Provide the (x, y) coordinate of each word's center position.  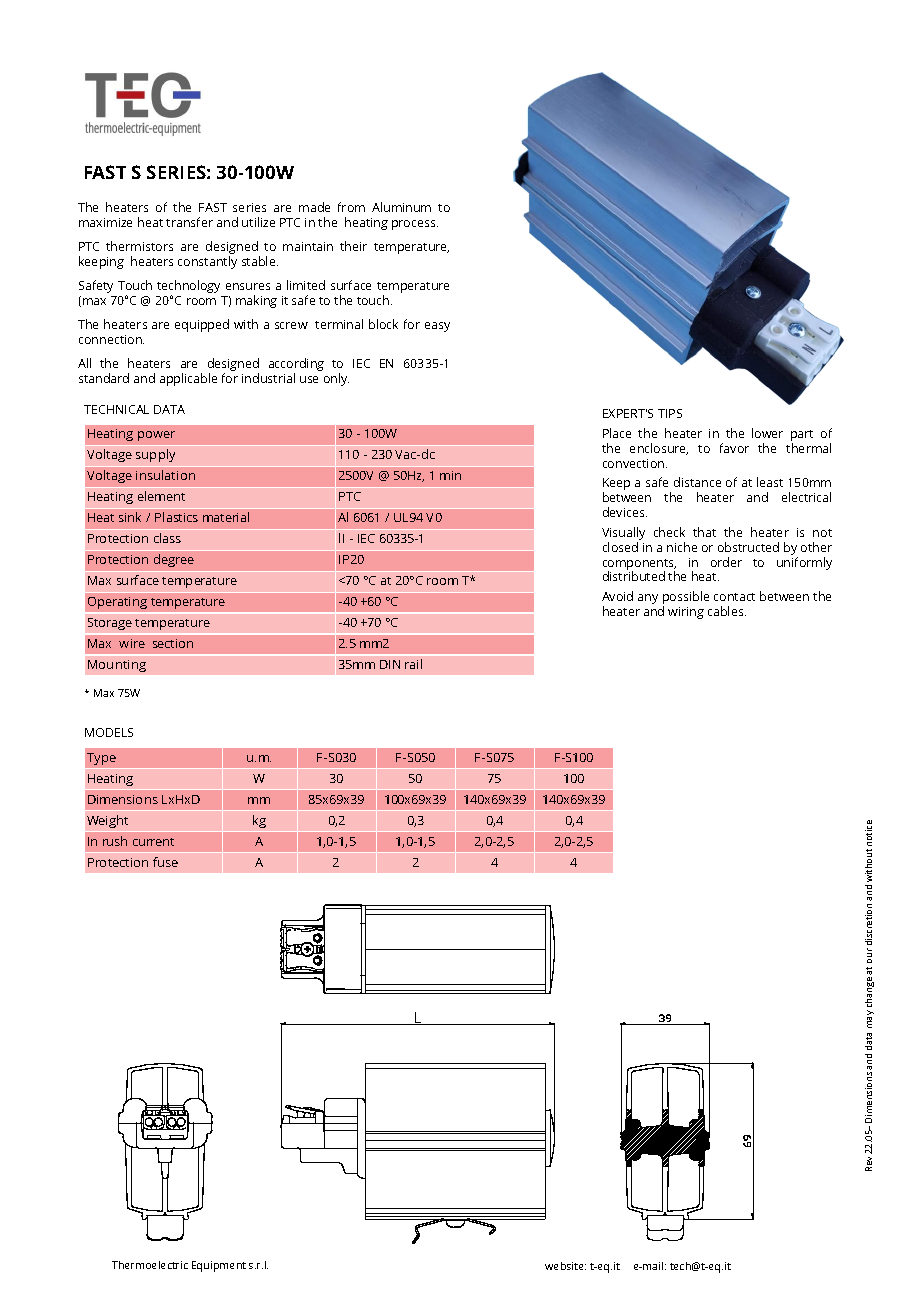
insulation (165, 475)
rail (413, 664)
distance (697, 482)
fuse (165, 862)
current (153, 842)
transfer (189, 222)
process (415, 225)
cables (727, 611)
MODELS (109, 732)
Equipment (219, 1266)
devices (625, 512)
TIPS (670, 413)
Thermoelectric (150, 1265)
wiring (686, 613)
